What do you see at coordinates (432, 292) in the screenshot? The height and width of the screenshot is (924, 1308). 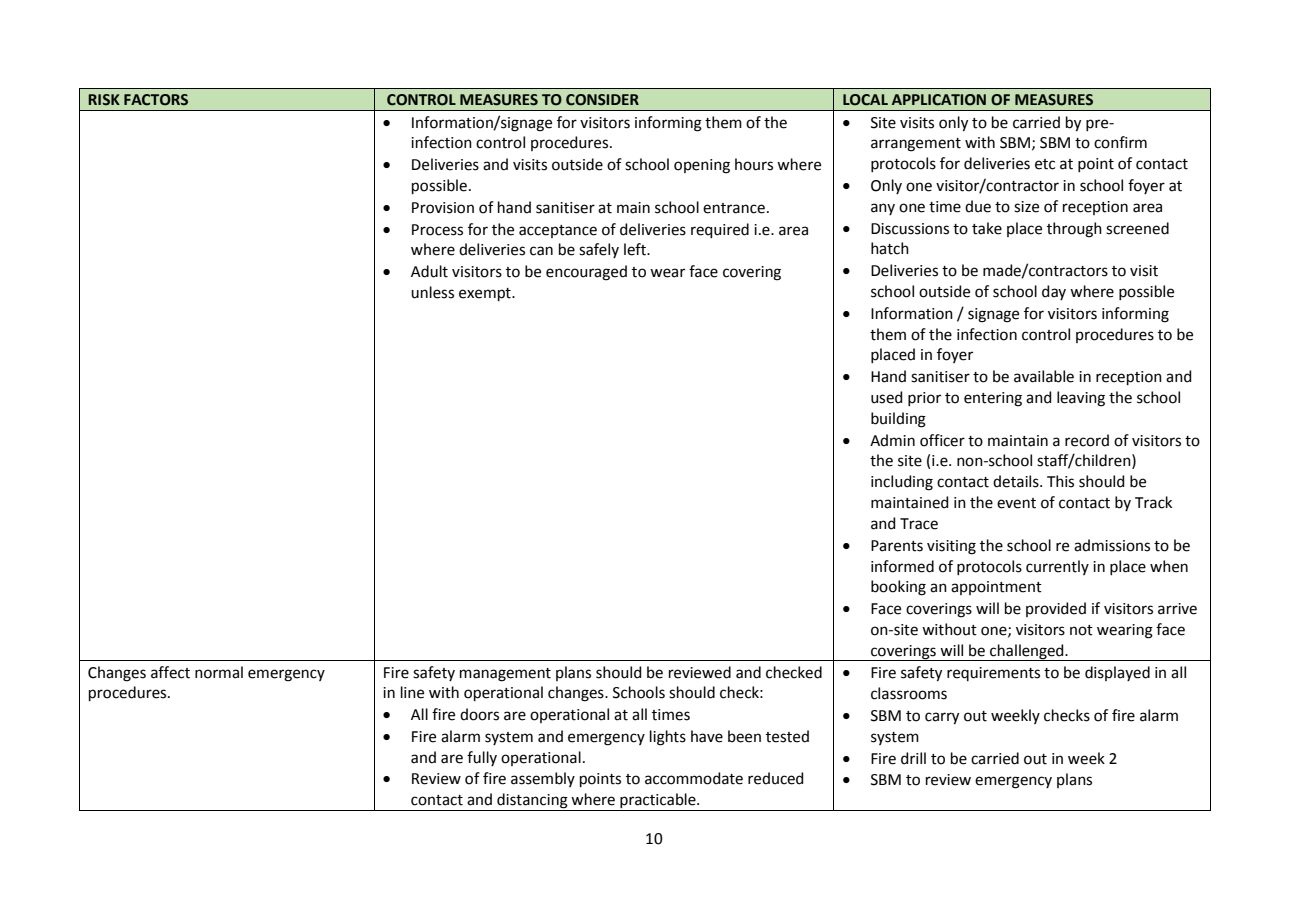 I see `unless` at bounding box center [432, 292].
